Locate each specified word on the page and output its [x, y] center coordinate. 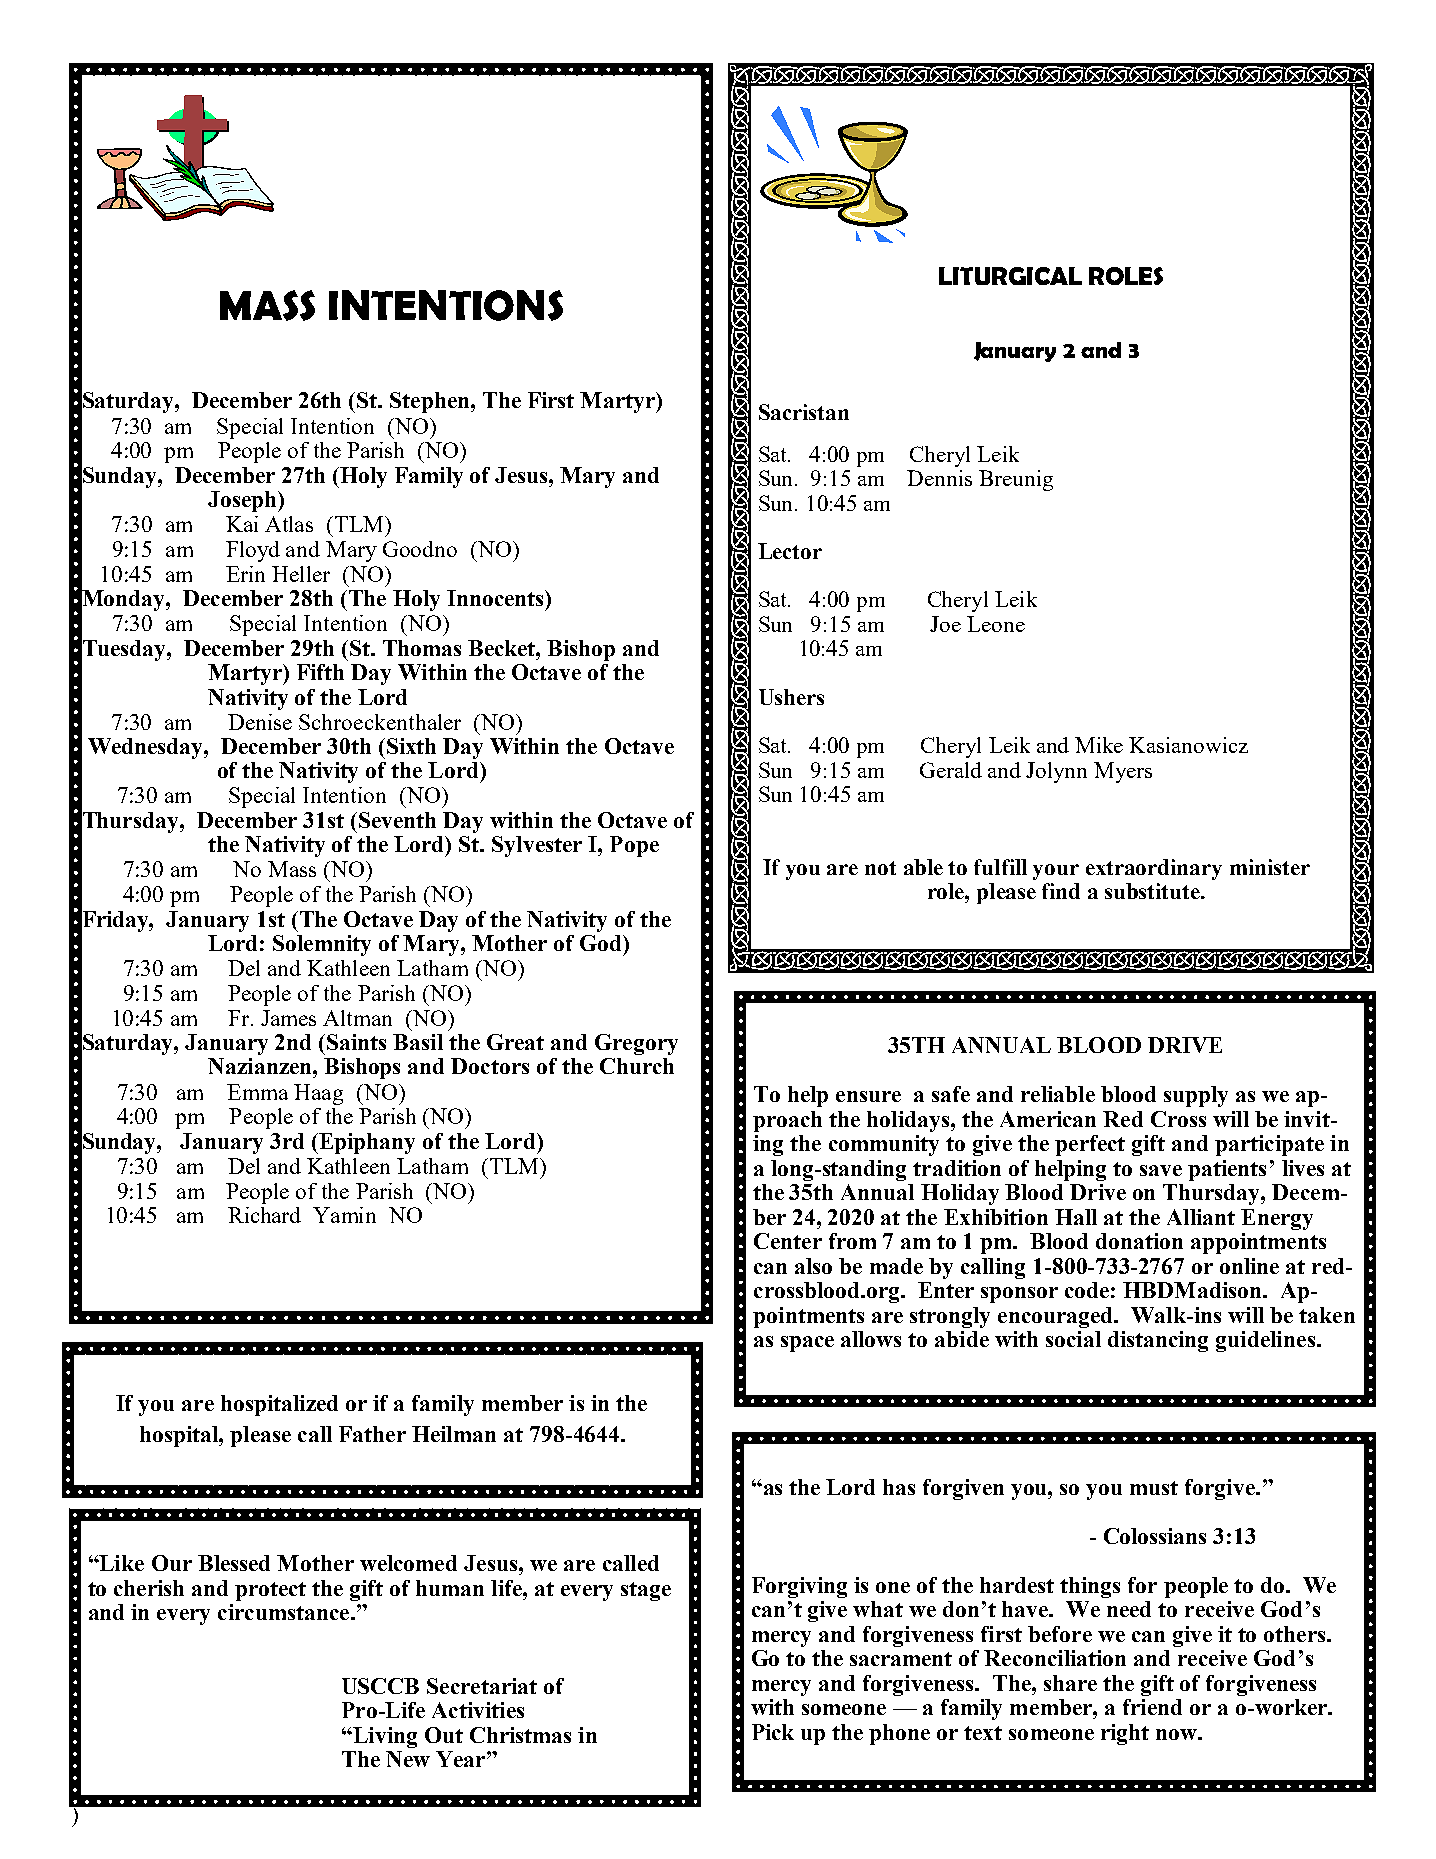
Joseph [243, 501]
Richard [264, 1215]
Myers [1123, 772]
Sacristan [804, 412]
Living [384, 1737]
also [813, 1266]
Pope [634, 846]
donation [1139, 1241]
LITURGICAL [1010, 276]
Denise [260, 722]
